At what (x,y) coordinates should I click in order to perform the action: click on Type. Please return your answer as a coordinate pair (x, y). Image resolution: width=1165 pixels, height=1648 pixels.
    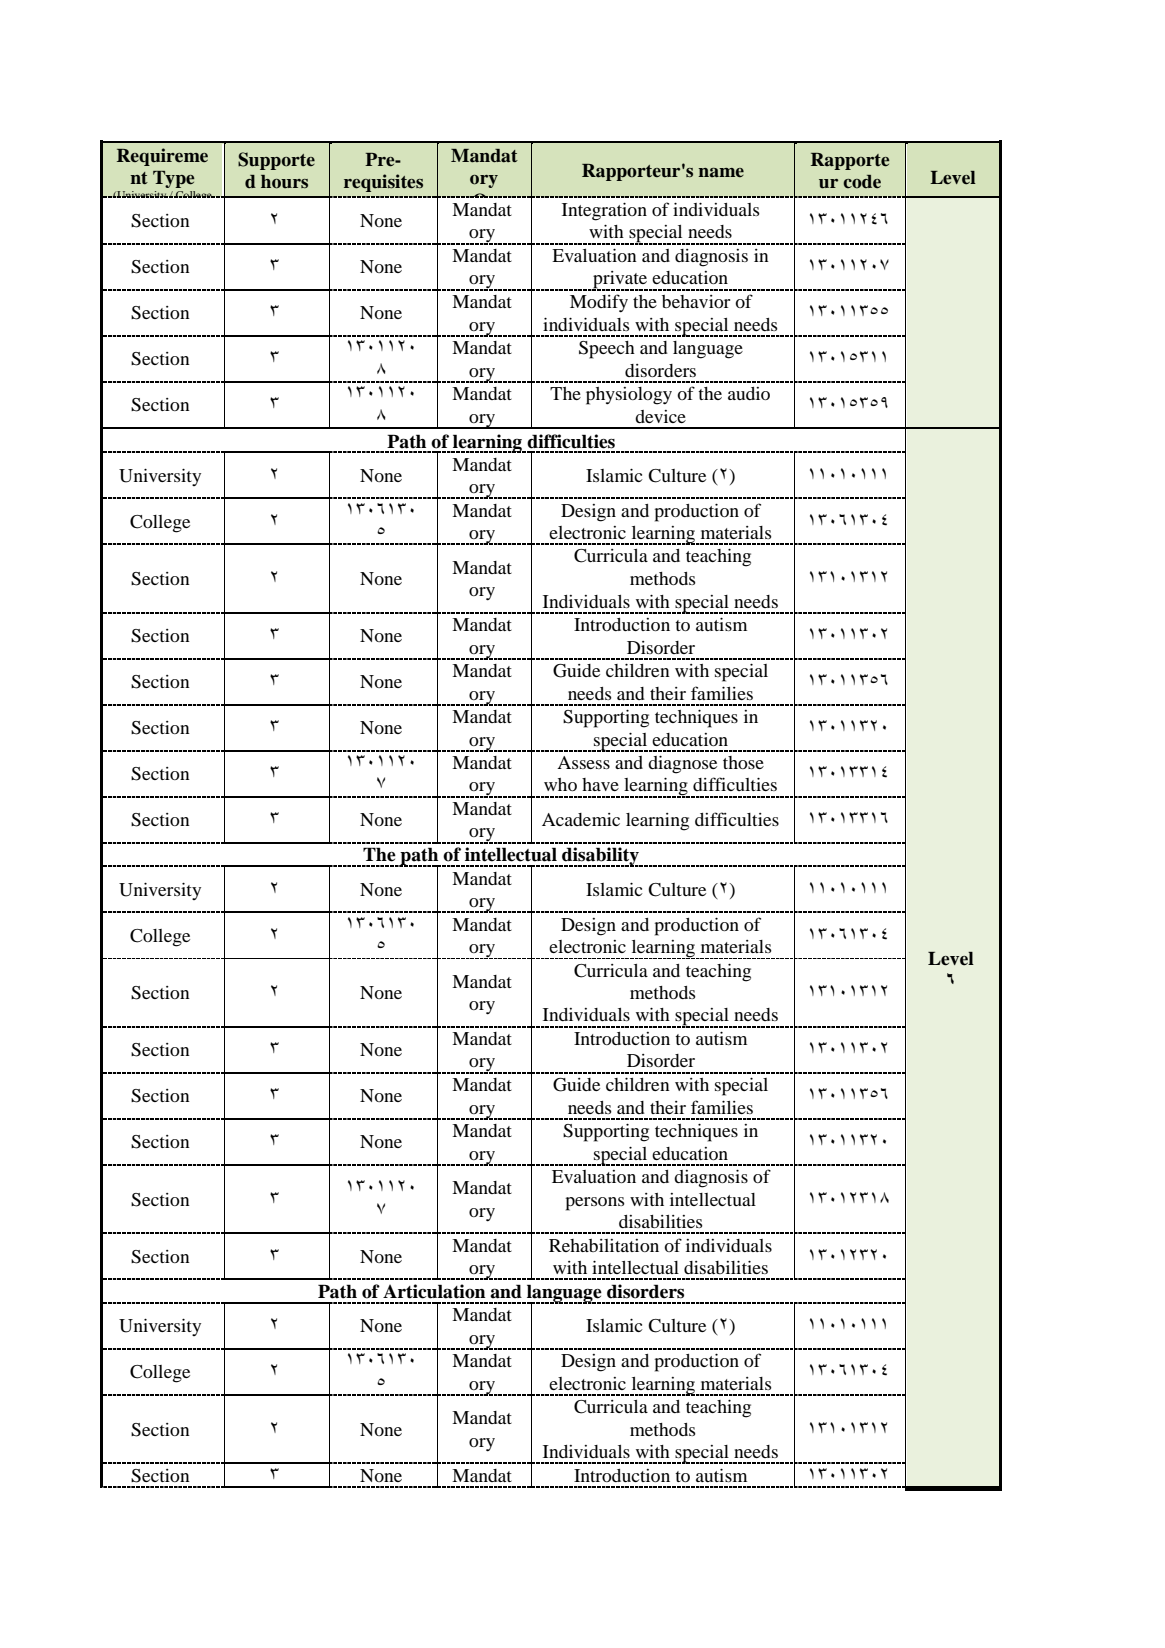
    Looking at the image, I should click on (174, 179).
